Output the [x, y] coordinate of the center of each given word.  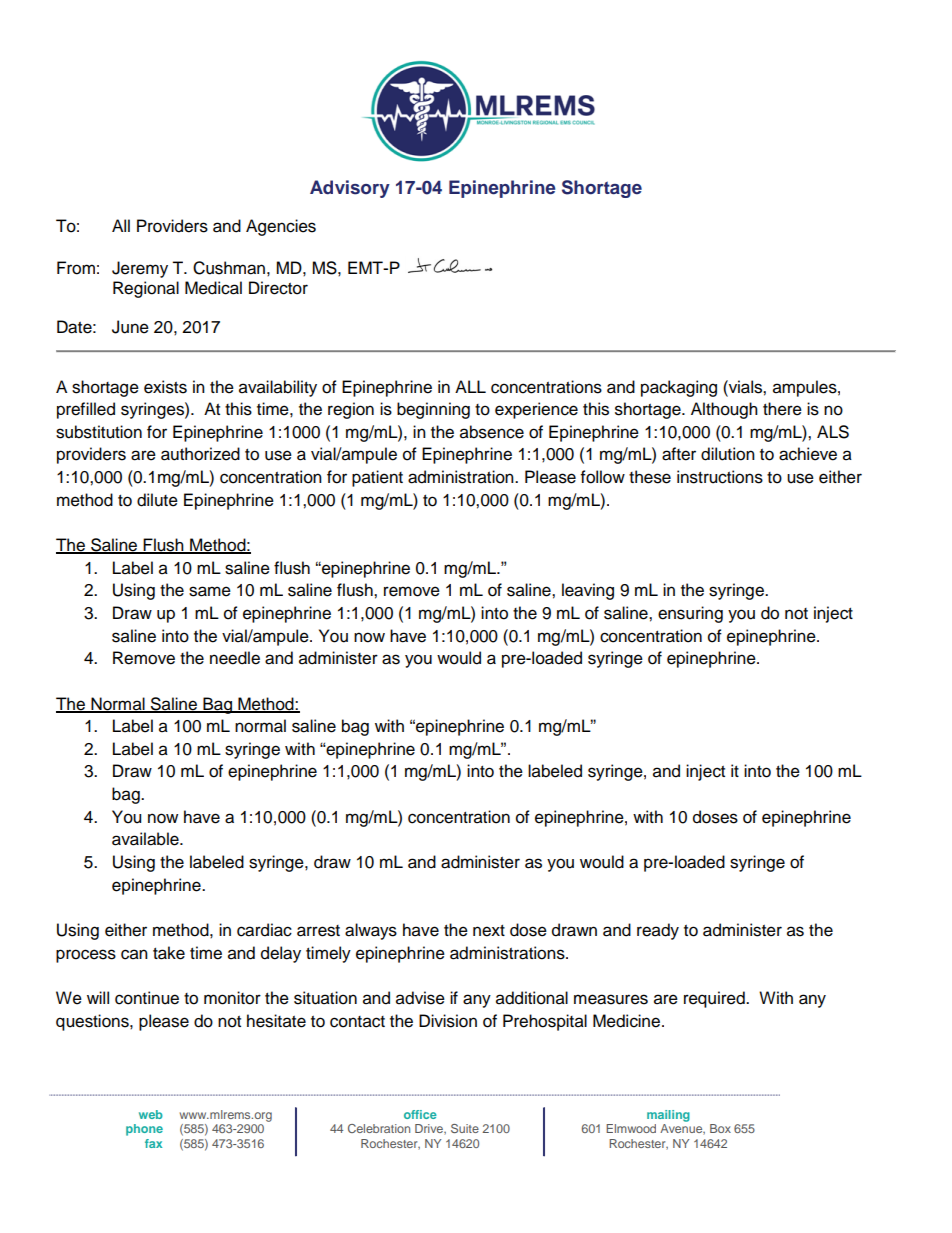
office [420, 1114]
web [151, 1114]
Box [720, 1128]
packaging [679, 388]
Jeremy [140, 269]
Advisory [350, 189]
